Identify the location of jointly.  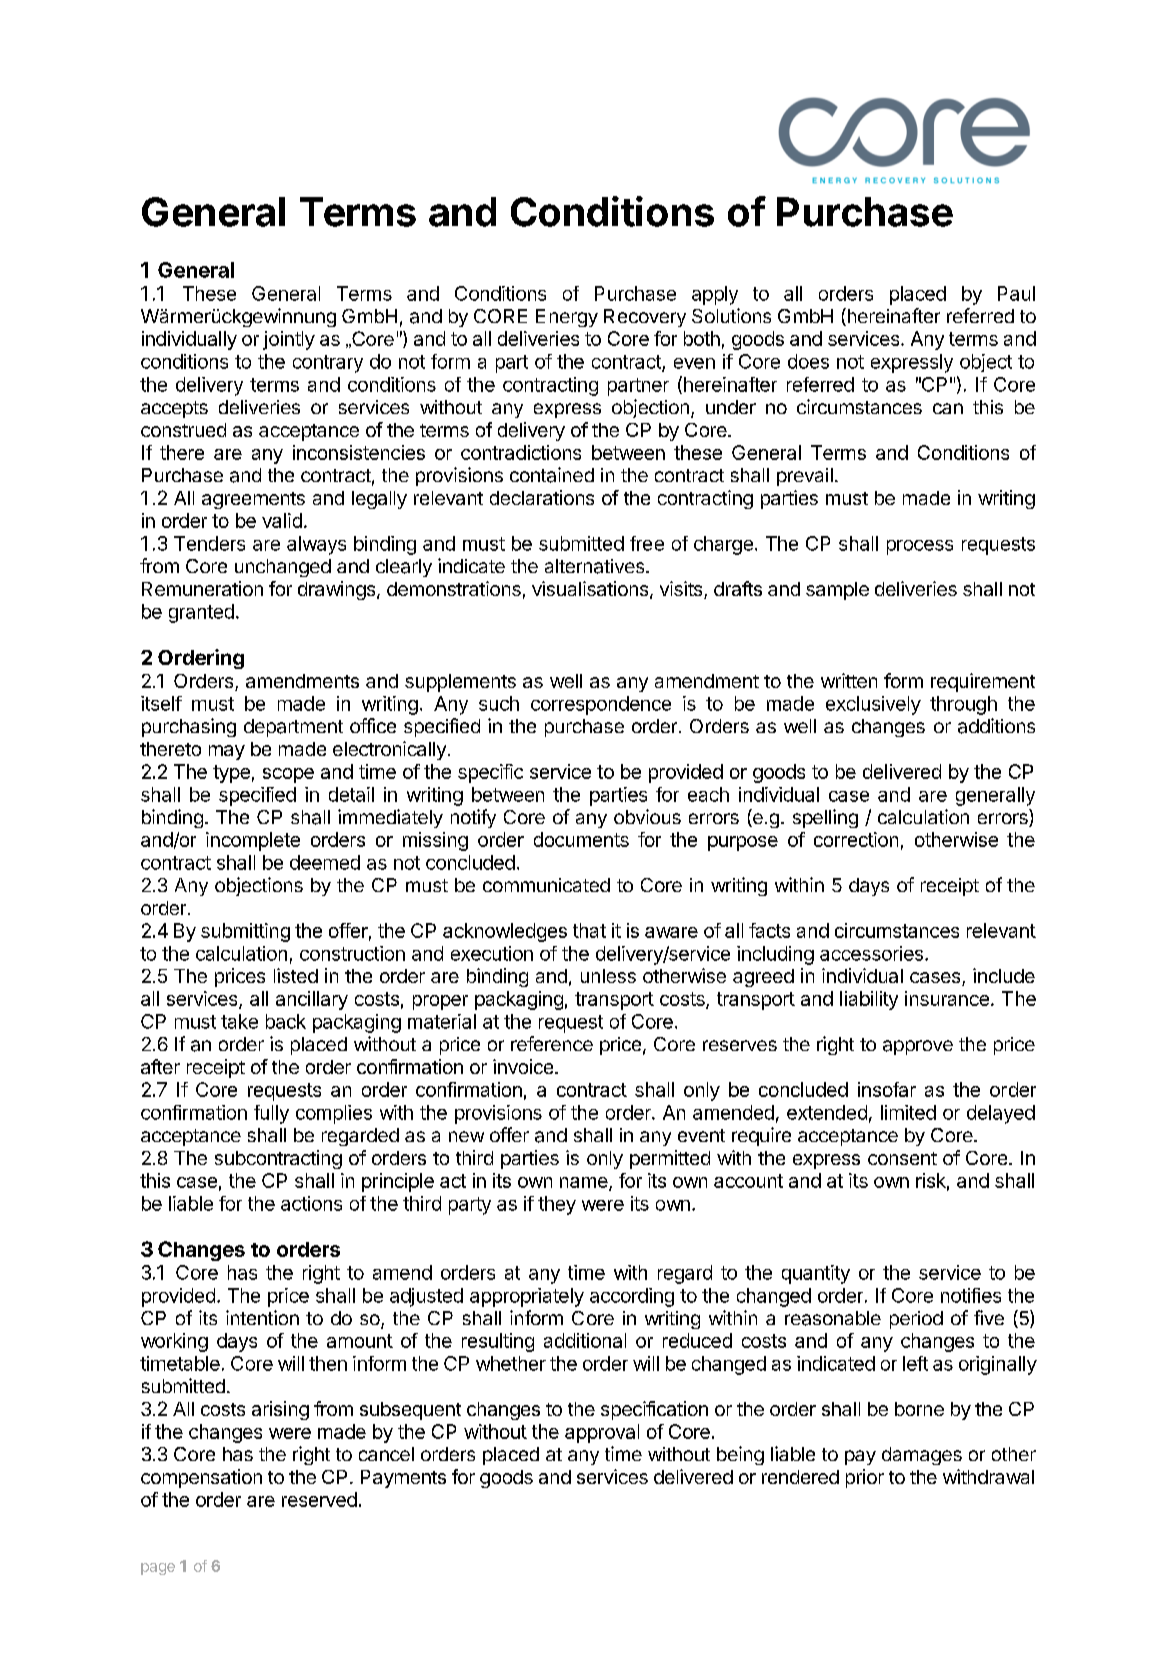
(289, 340).
